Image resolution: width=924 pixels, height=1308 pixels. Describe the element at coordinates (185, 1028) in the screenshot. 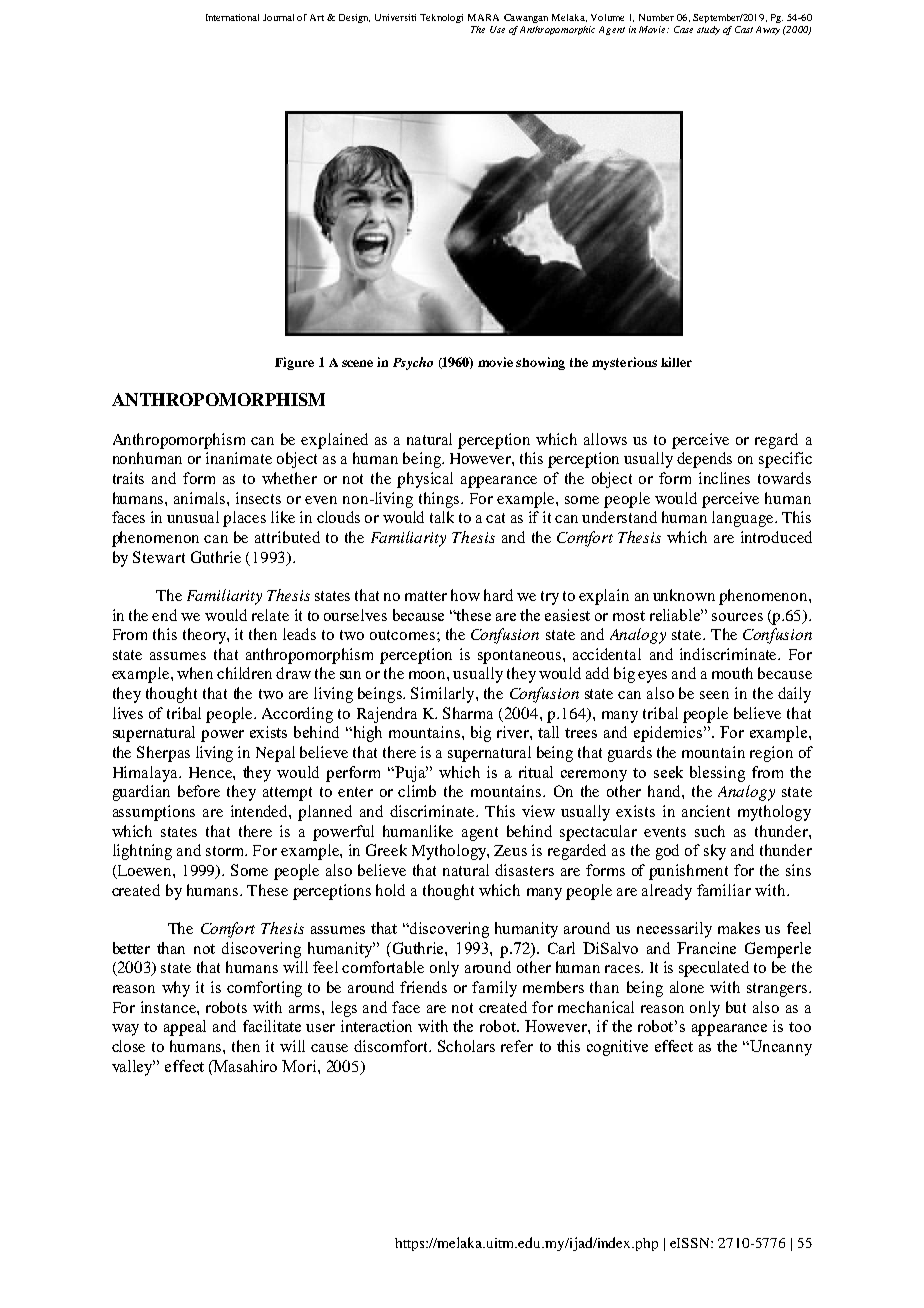

I see `appeal` at that location.
